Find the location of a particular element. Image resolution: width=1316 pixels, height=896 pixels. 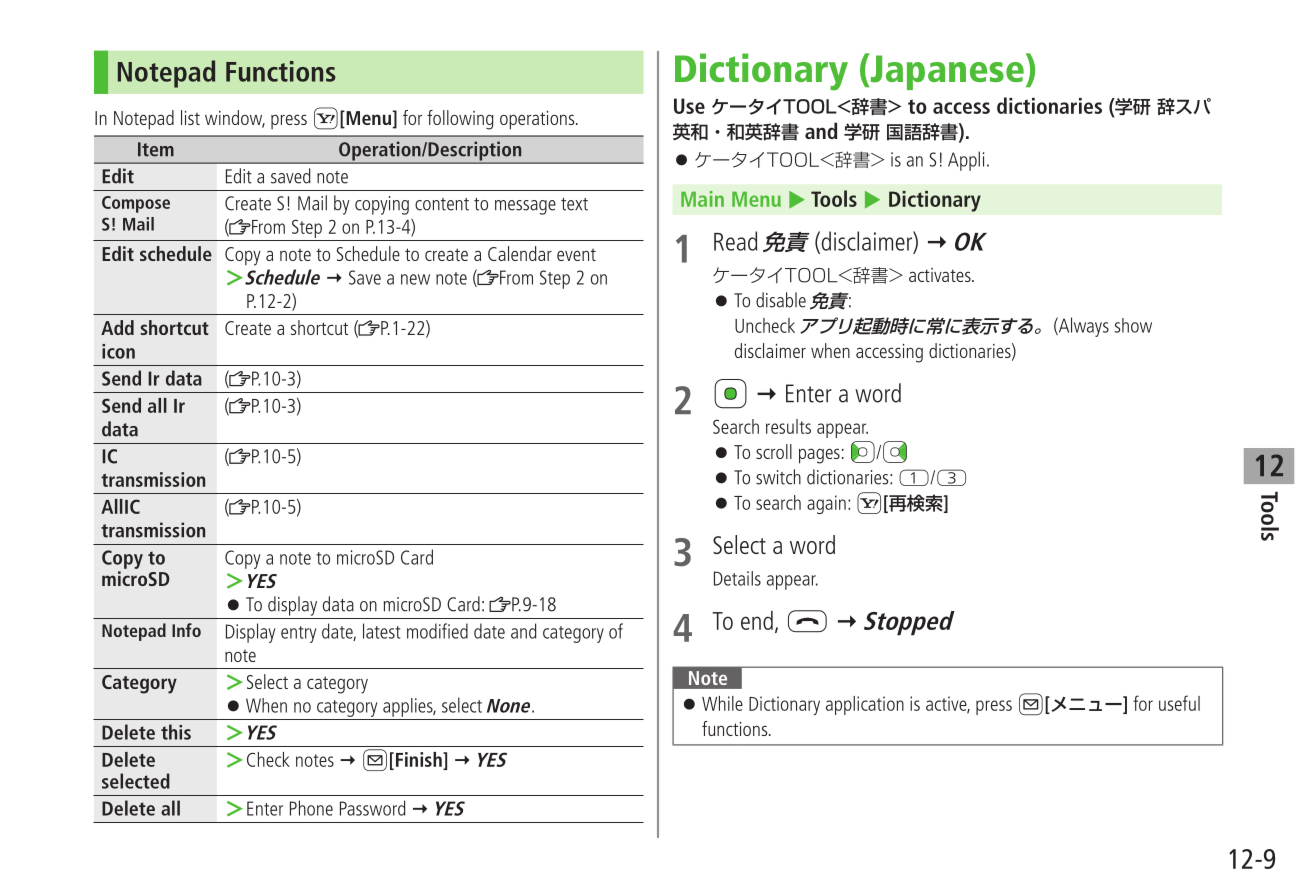

icon is located at coordinates (118, 351).
